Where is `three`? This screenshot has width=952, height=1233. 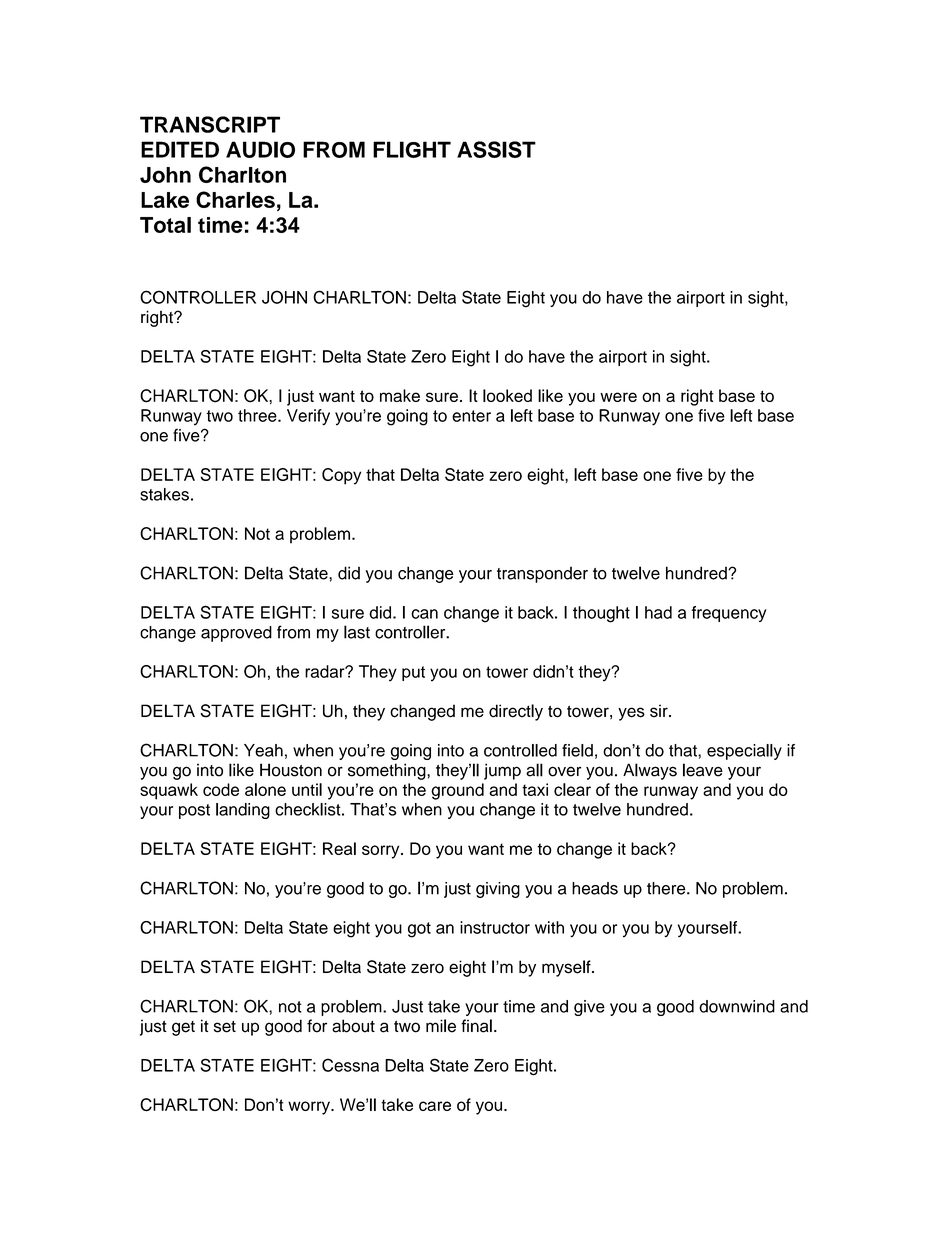
three is located at coordinates (258, 415).
